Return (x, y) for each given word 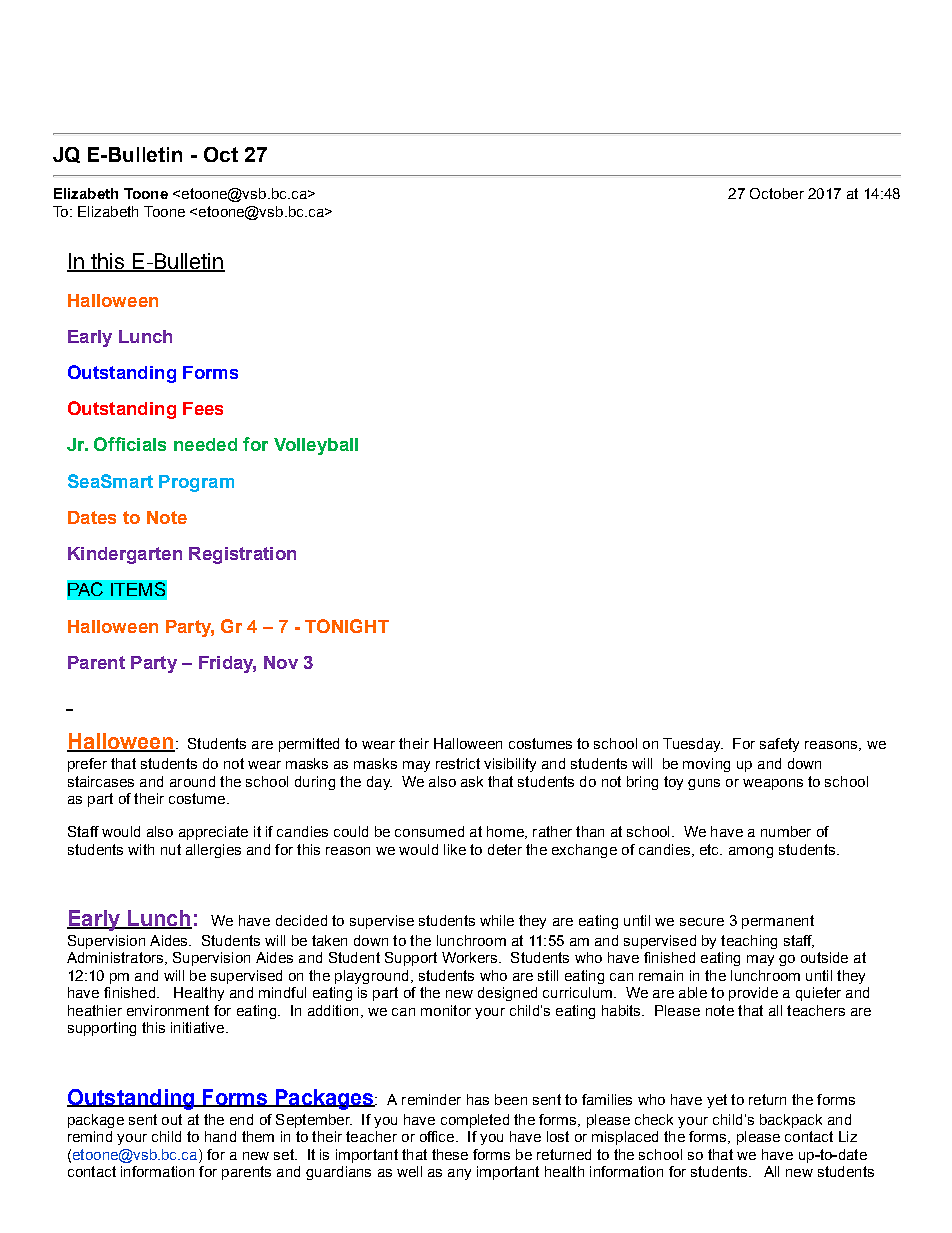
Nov (281, 662)
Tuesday (693, 745)
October (777, 193)
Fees (203, 408)
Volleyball (316, 446)
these (450, 1154)
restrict (458, 763)
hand (220, 1136)
